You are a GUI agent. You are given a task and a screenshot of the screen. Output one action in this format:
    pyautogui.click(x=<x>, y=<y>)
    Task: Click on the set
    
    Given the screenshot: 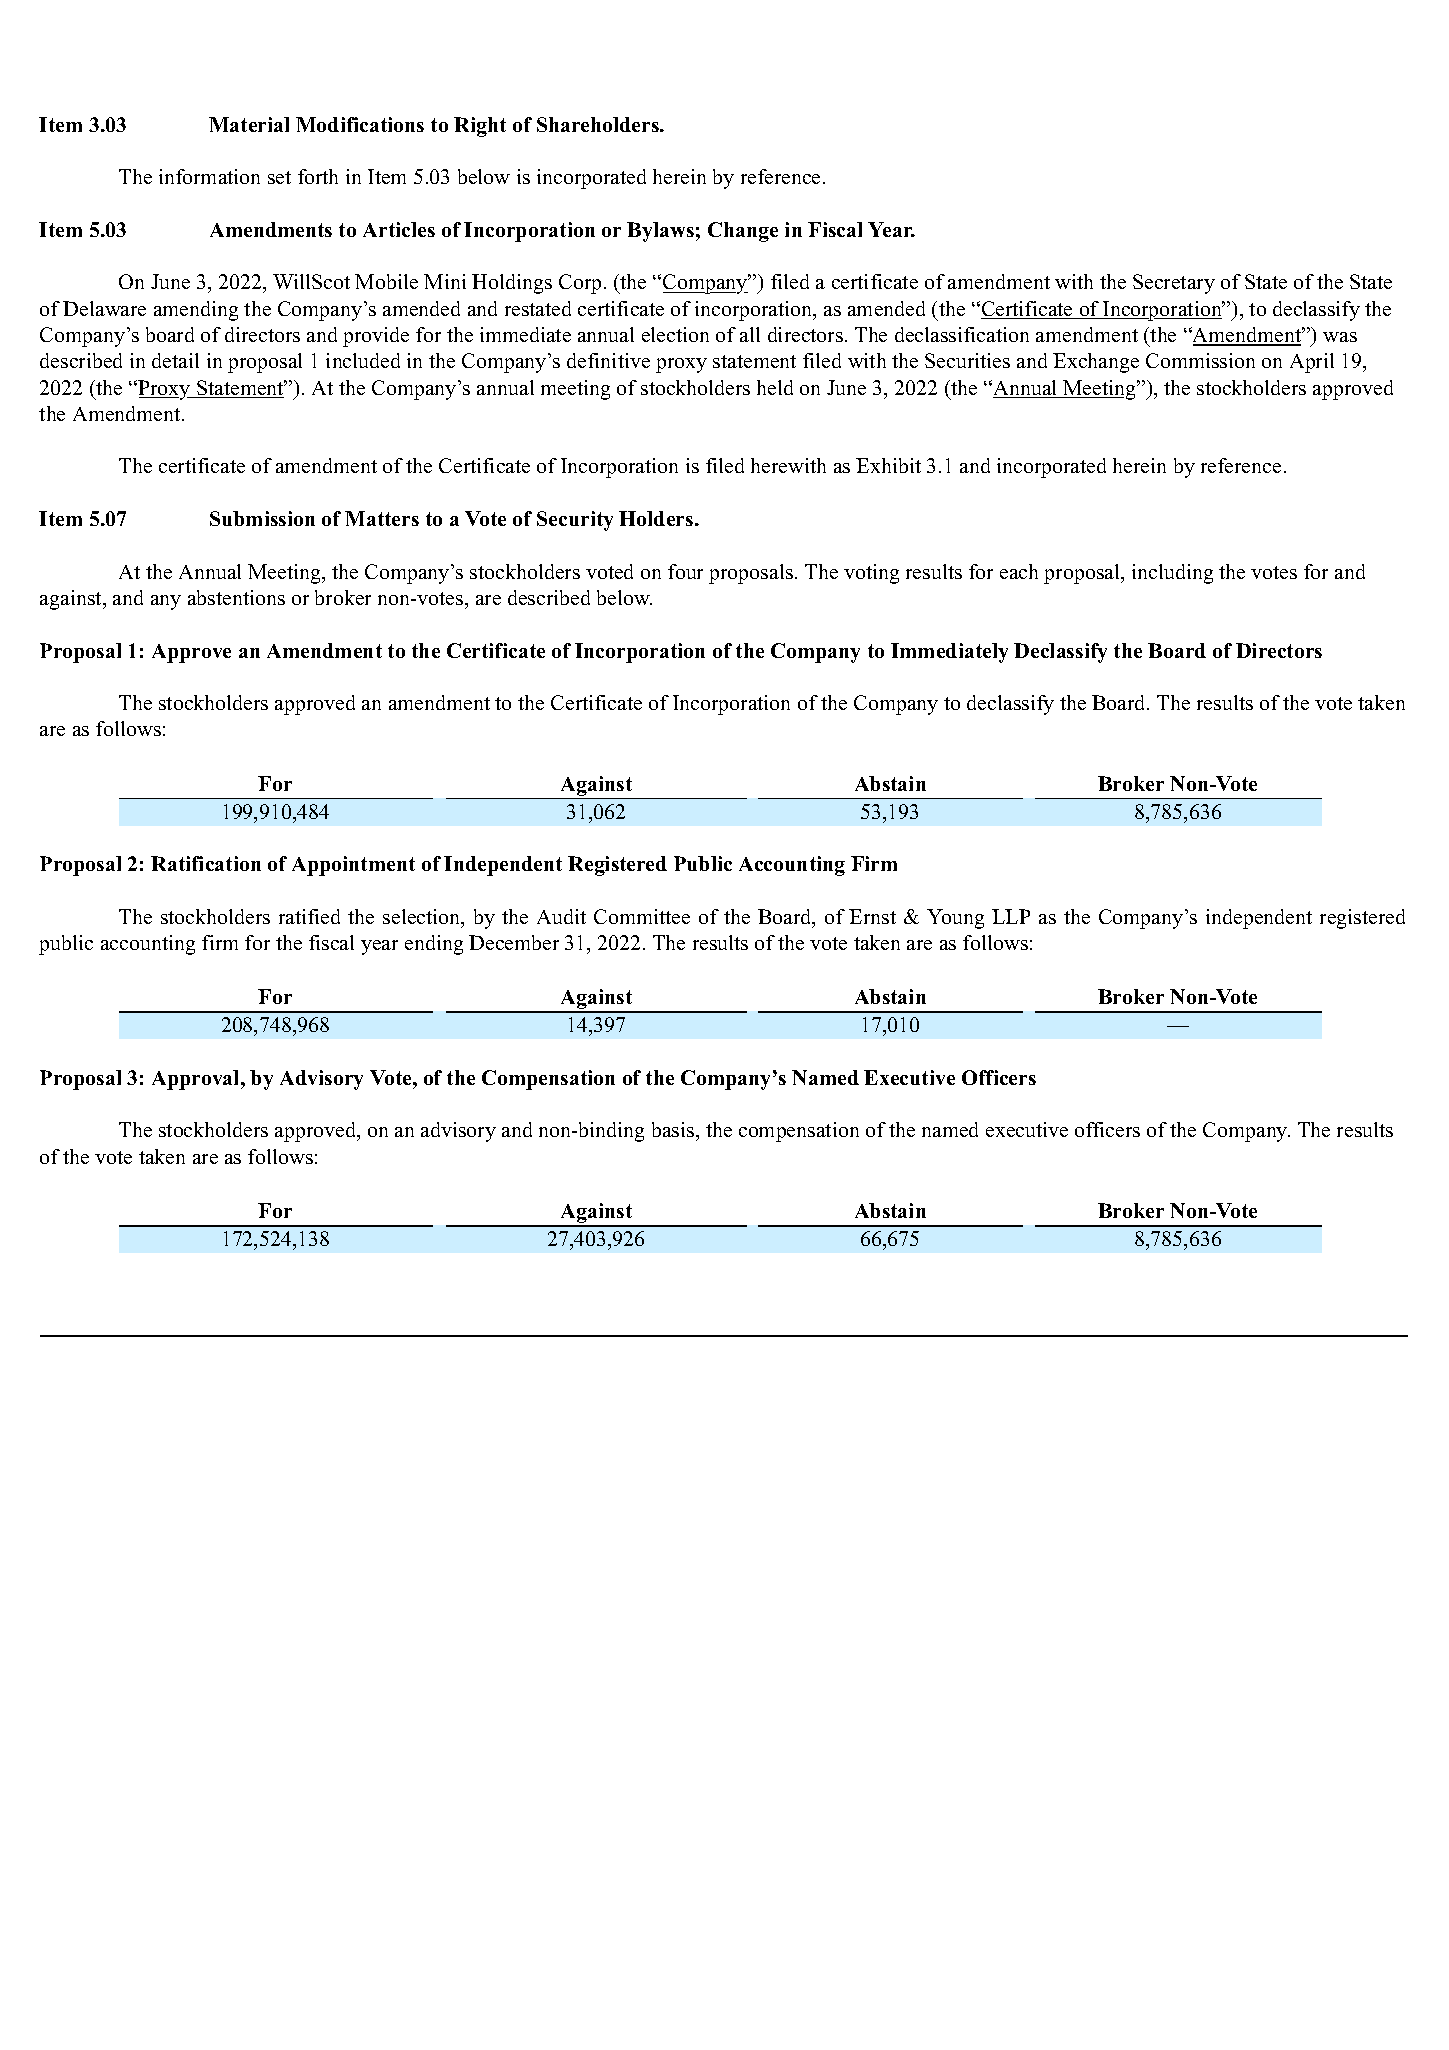 What is the action you would take?
    pyautogui.click(x=279, y=177)
